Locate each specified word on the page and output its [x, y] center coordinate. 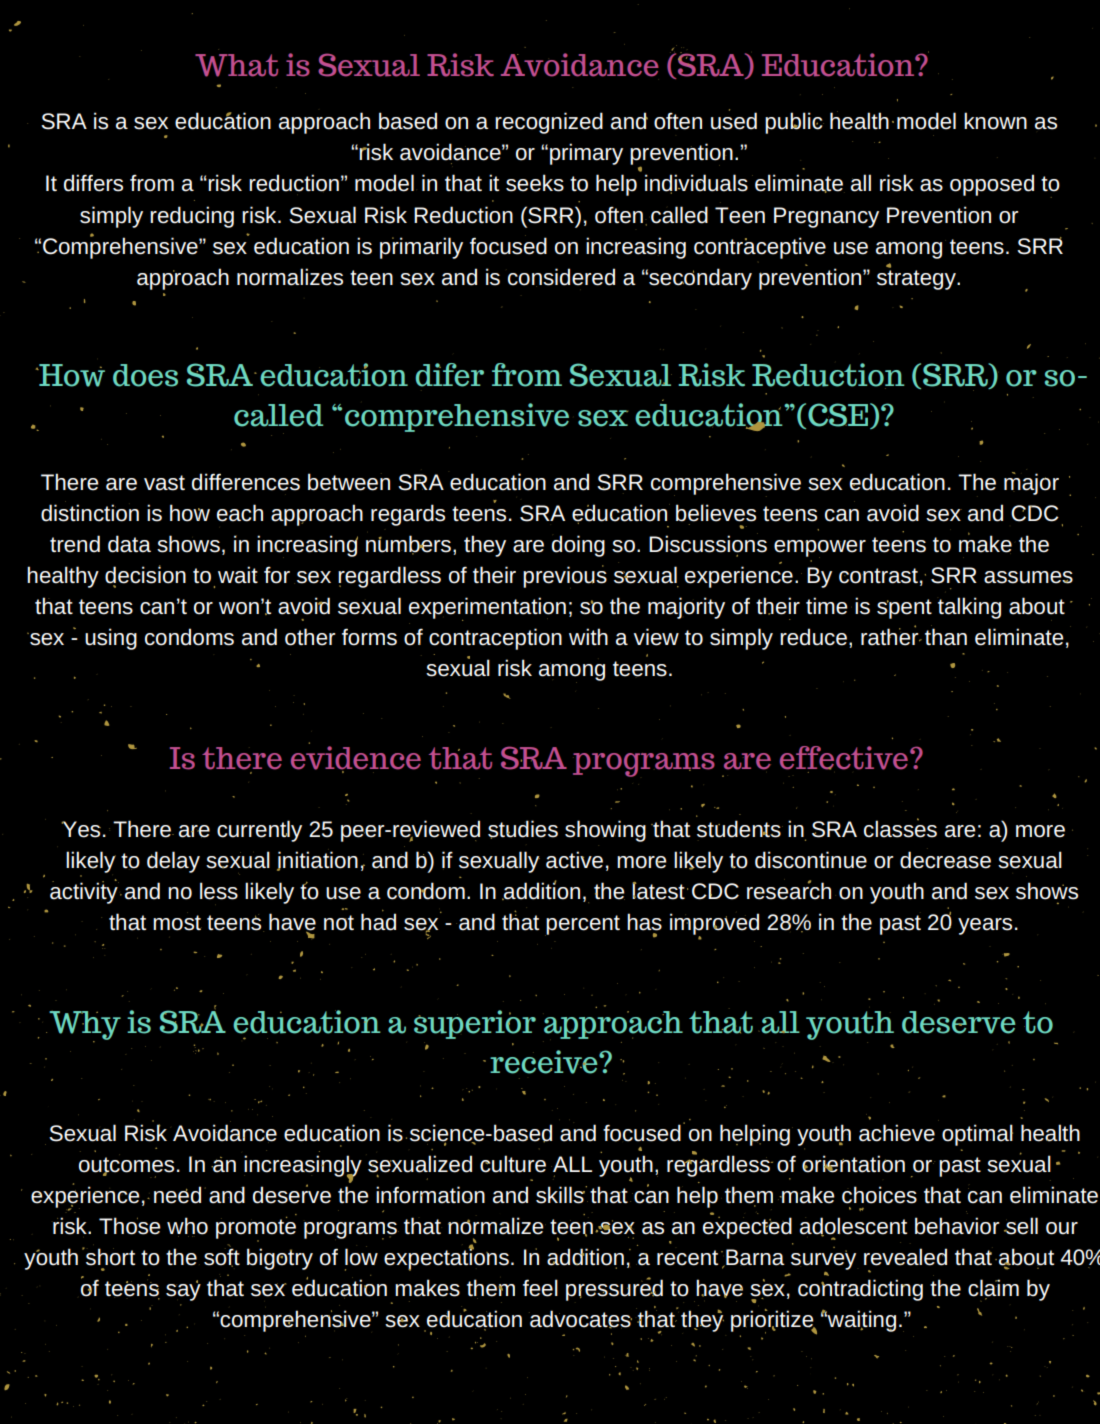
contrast [878, 576]
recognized [549, 123]
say [183, 1291]
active [574, 860]
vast [164, 483]
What [236, 65]
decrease [945, 860]
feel [540, 1288]
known [995, 121]
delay [173, 862]
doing [578, 546]
